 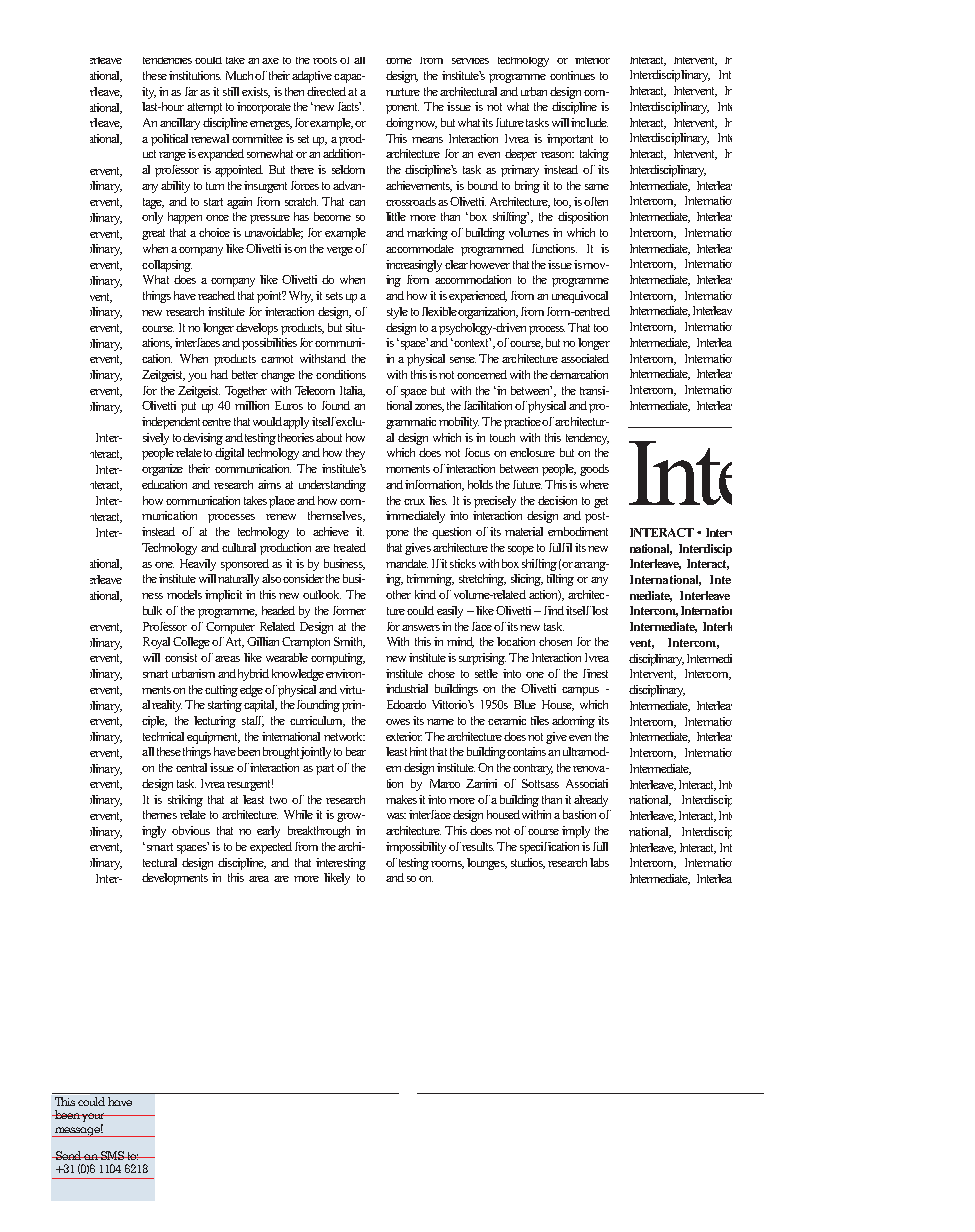 I want to click on find, so click(x=554, y=610).
